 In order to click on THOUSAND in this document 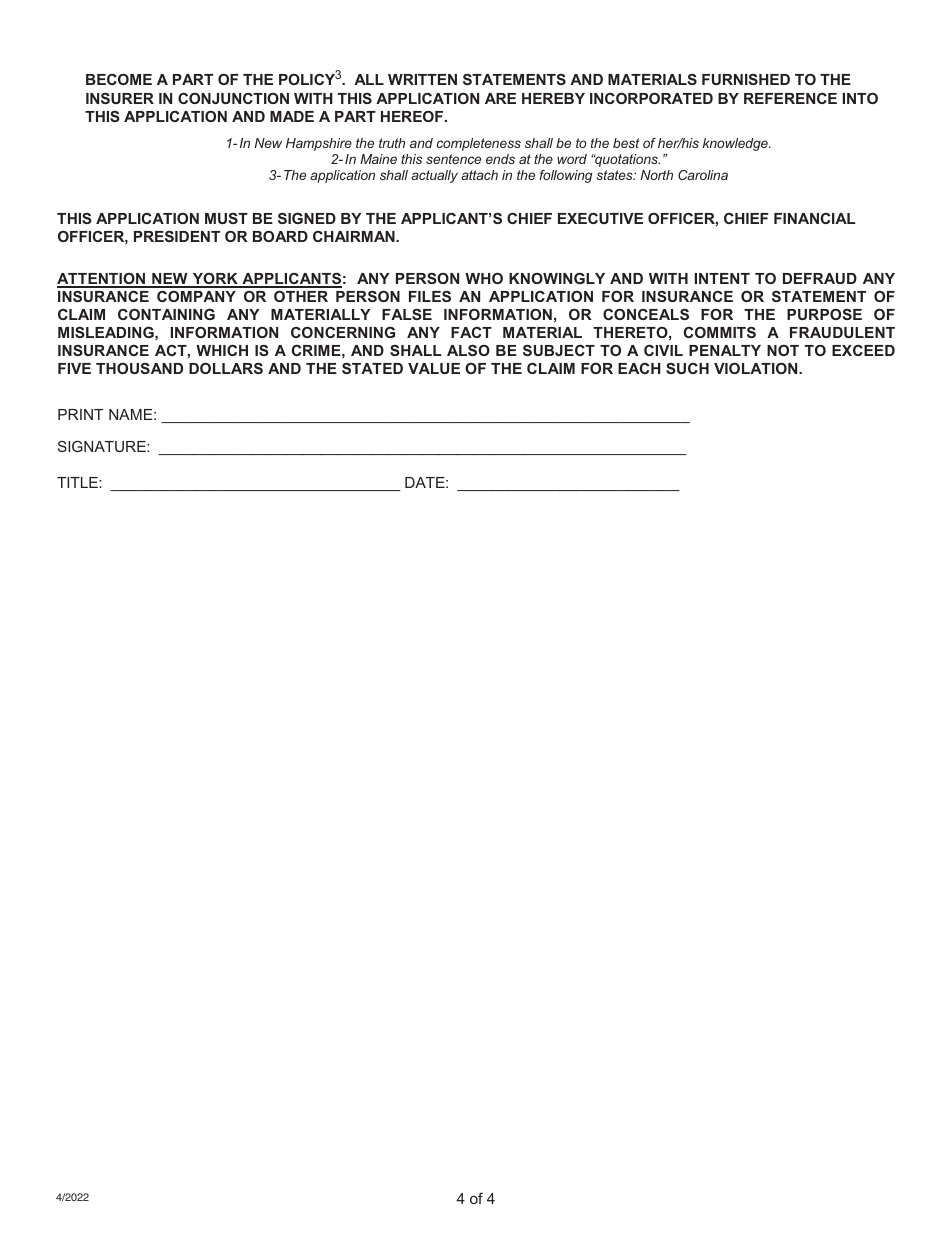, I will do `click(139, 368)`.
